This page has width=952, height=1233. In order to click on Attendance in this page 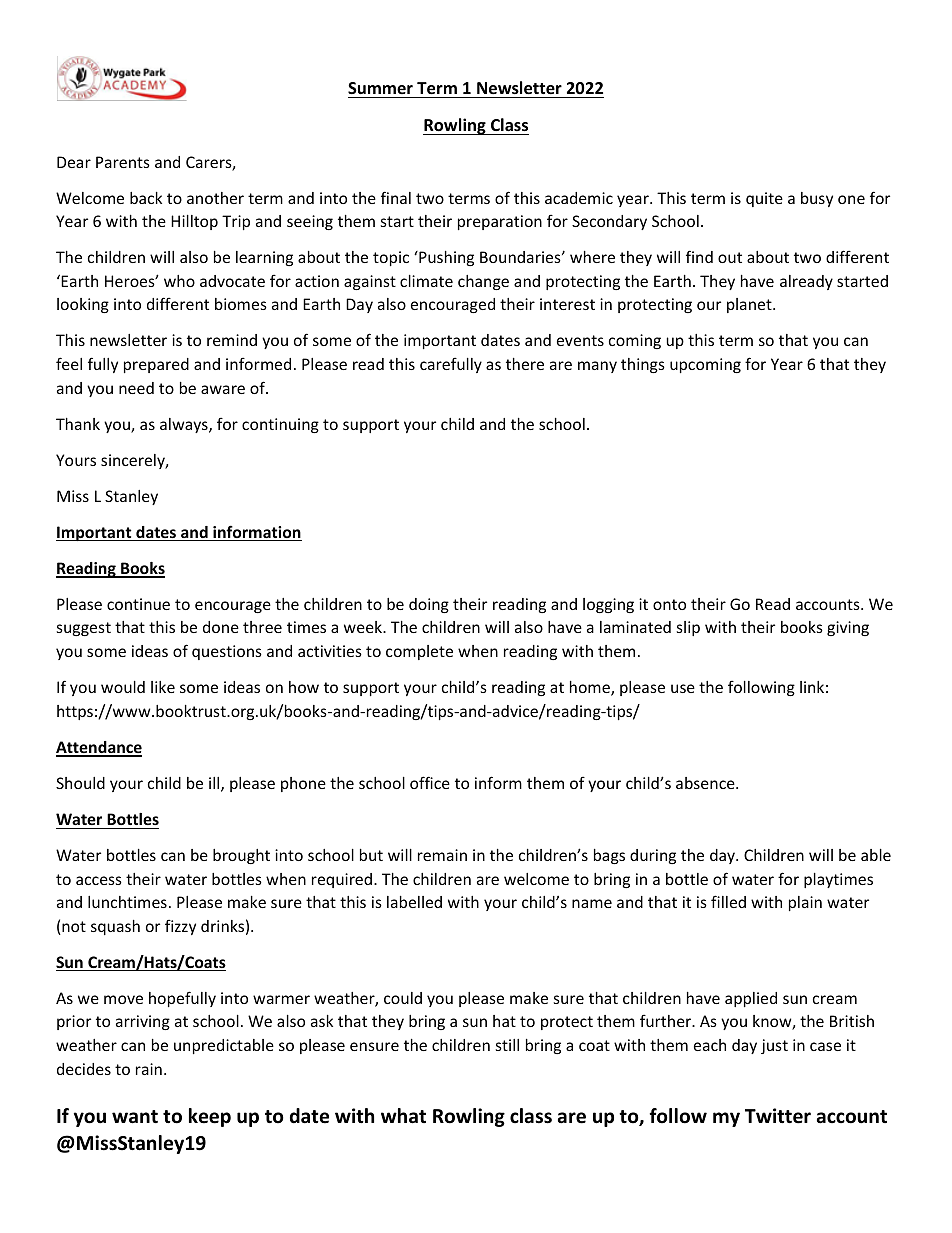, I will do `click(99, 748)`.
